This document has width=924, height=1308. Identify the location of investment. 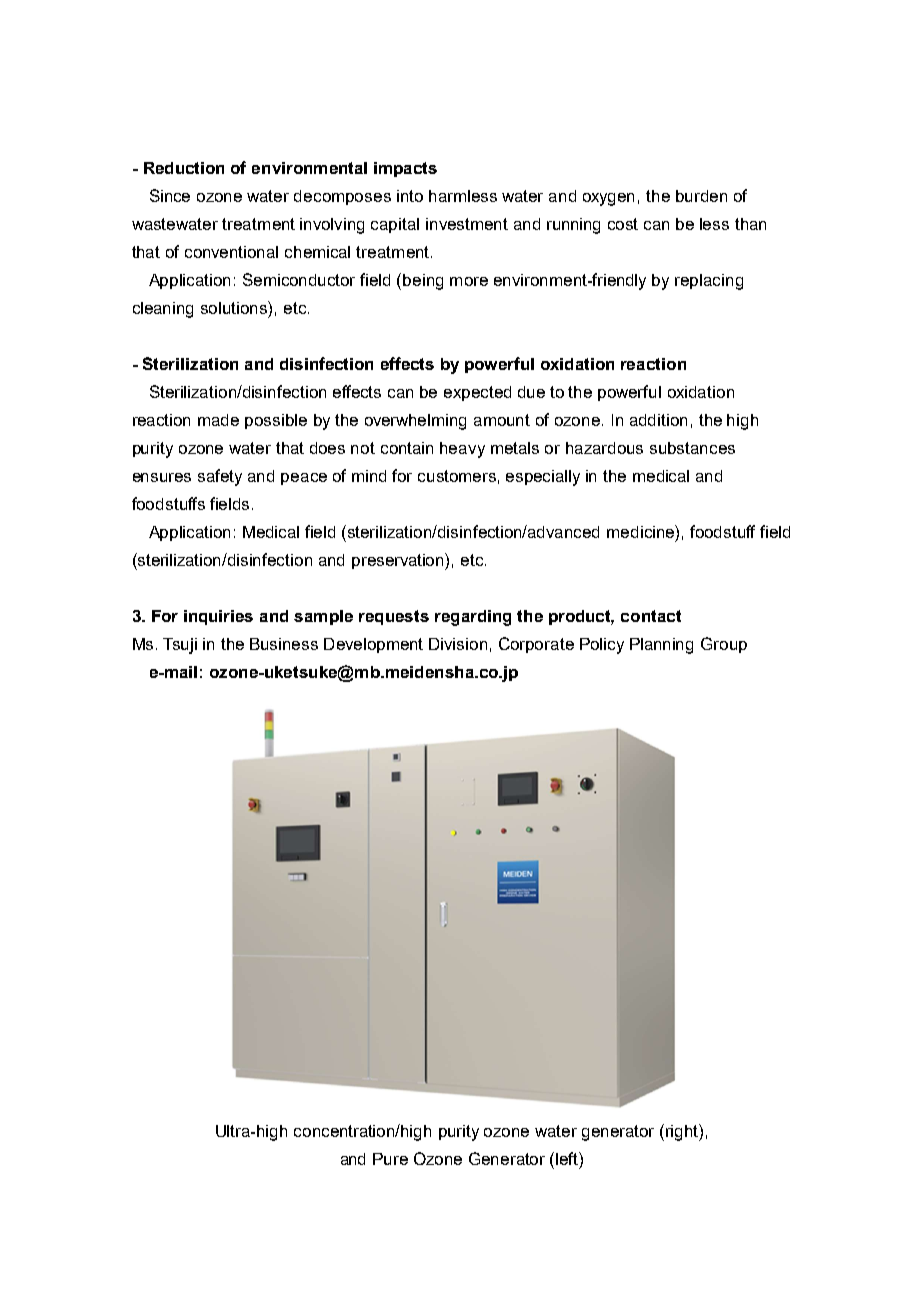
(467, 224).
